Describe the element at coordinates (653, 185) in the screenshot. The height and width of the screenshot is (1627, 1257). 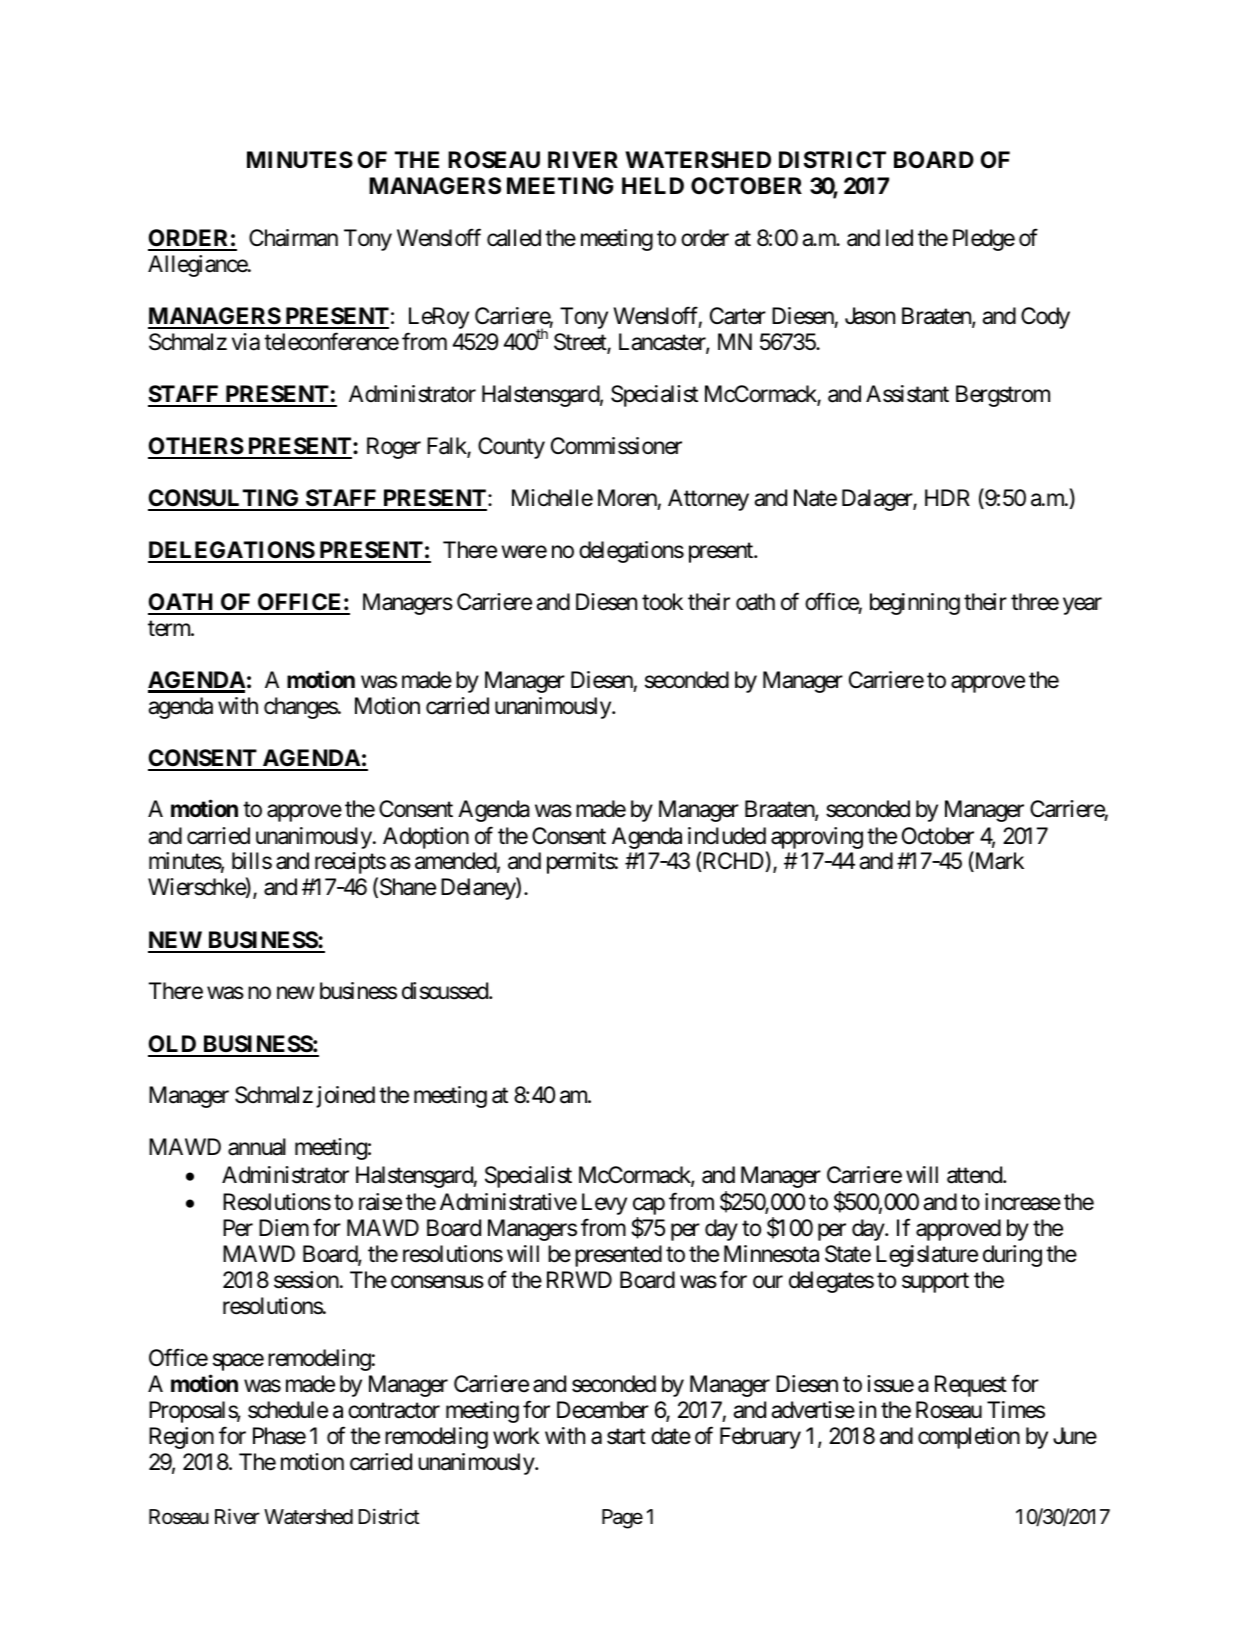
I see `HELD` at that location.
